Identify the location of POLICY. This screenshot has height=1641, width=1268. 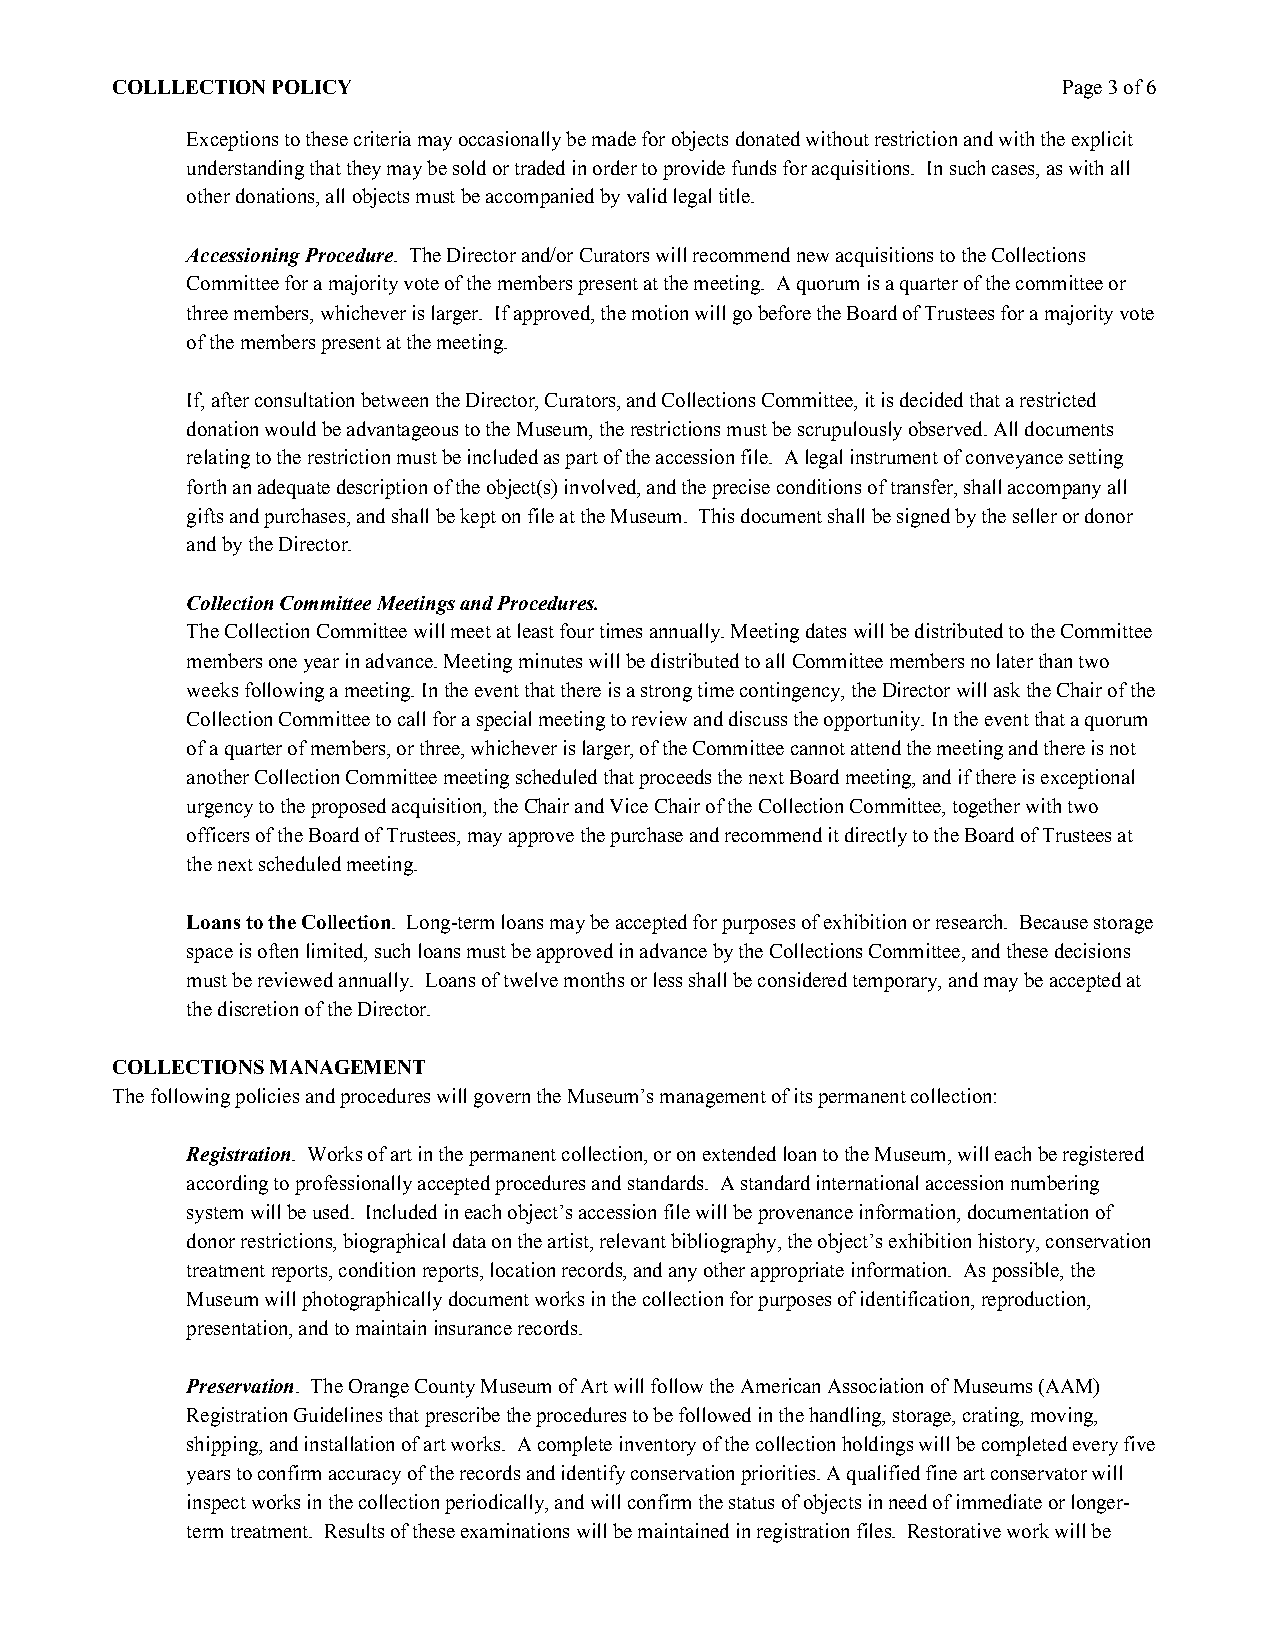
(312, 87).
